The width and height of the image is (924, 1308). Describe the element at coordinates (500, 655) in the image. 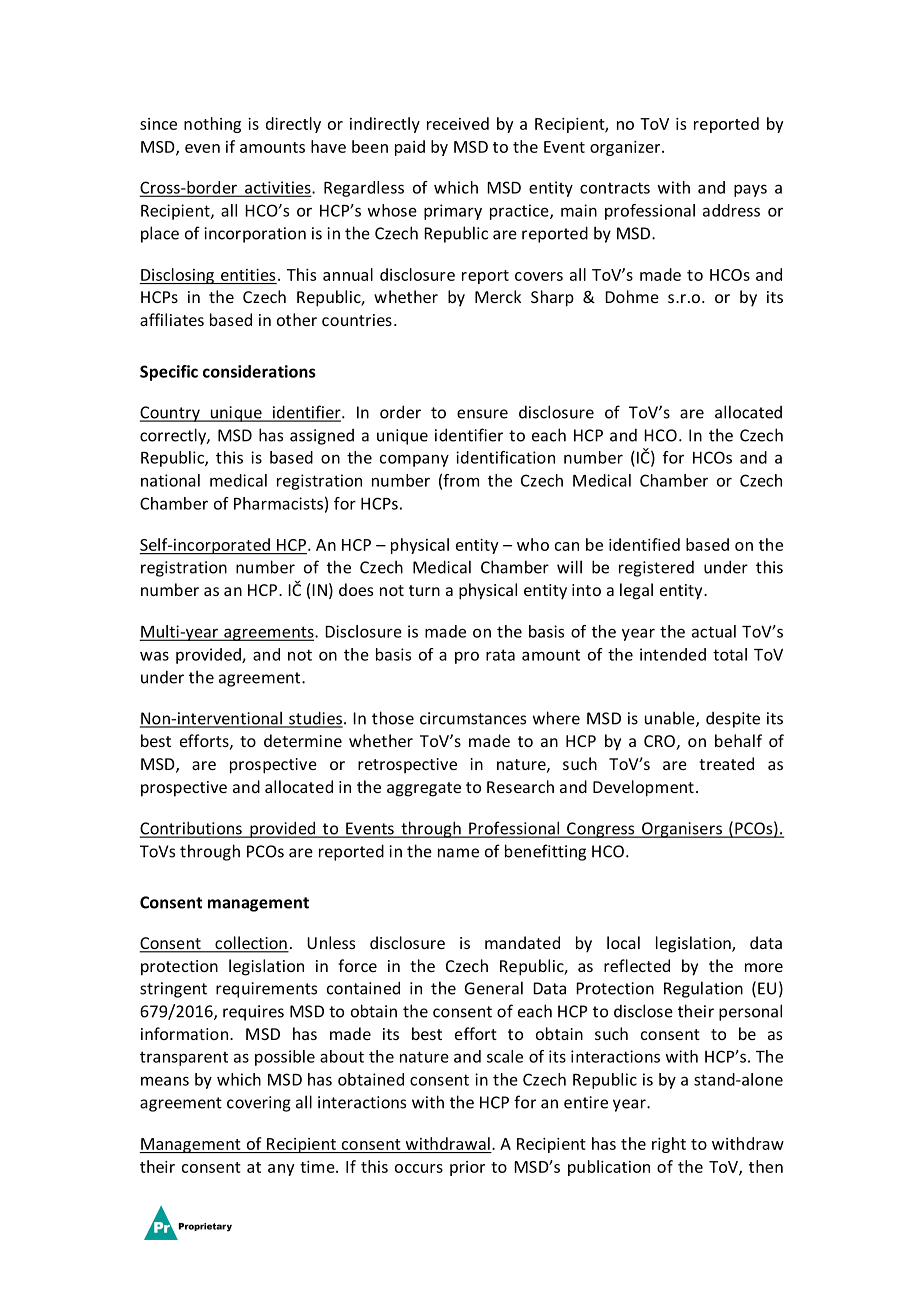

I see `rata` at that location.
